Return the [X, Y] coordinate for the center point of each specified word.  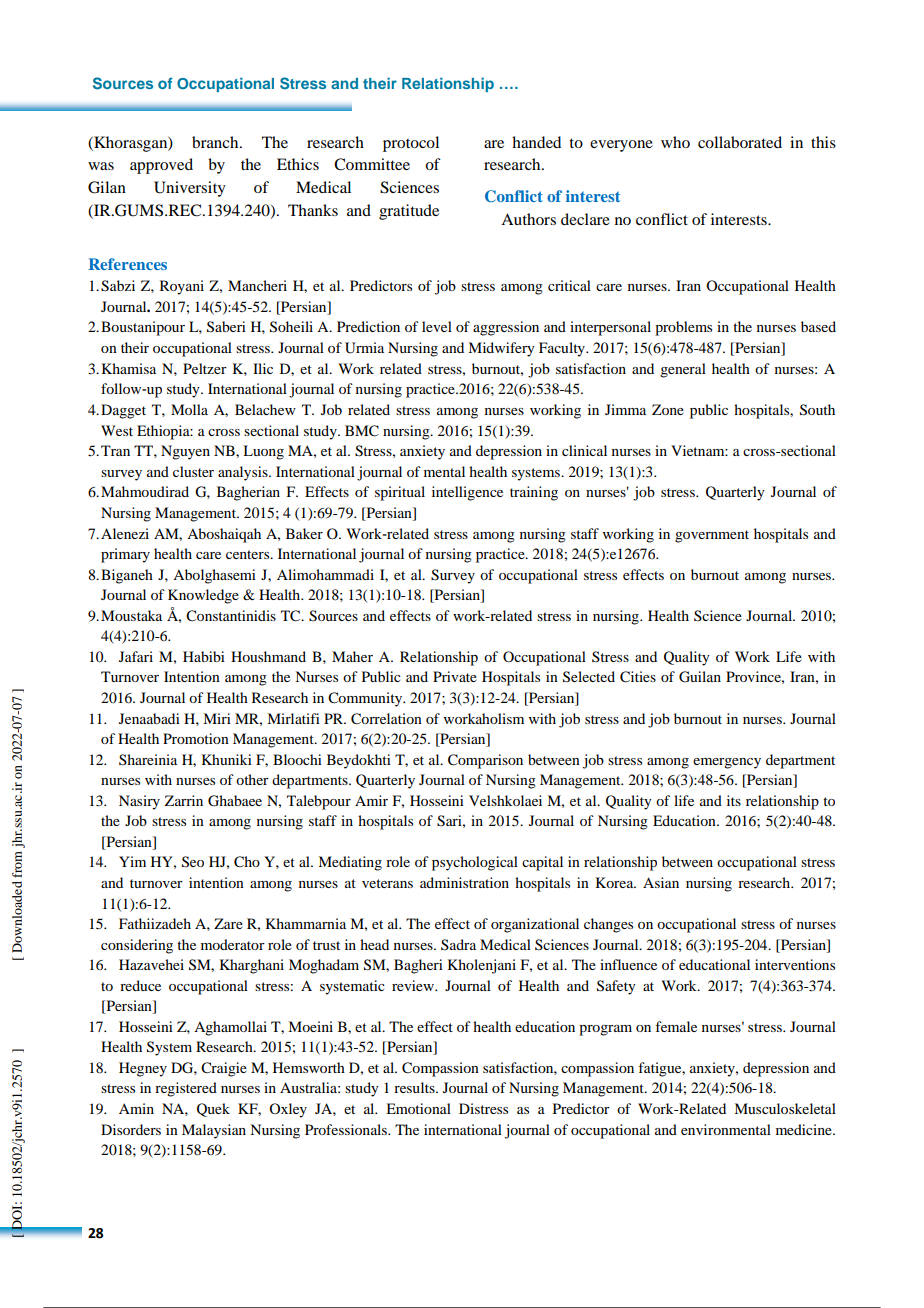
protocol [411, 144]
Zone [668, 409]
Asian [661, 882]
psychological [475, 863]
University [190, 189]
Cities [638, 677]
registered [186, 1089]
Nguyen [185, 452]
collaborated [740, 142]
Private [455, 676]
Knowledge [203, 596]
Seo [193, 862]
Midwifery [501, 349]
